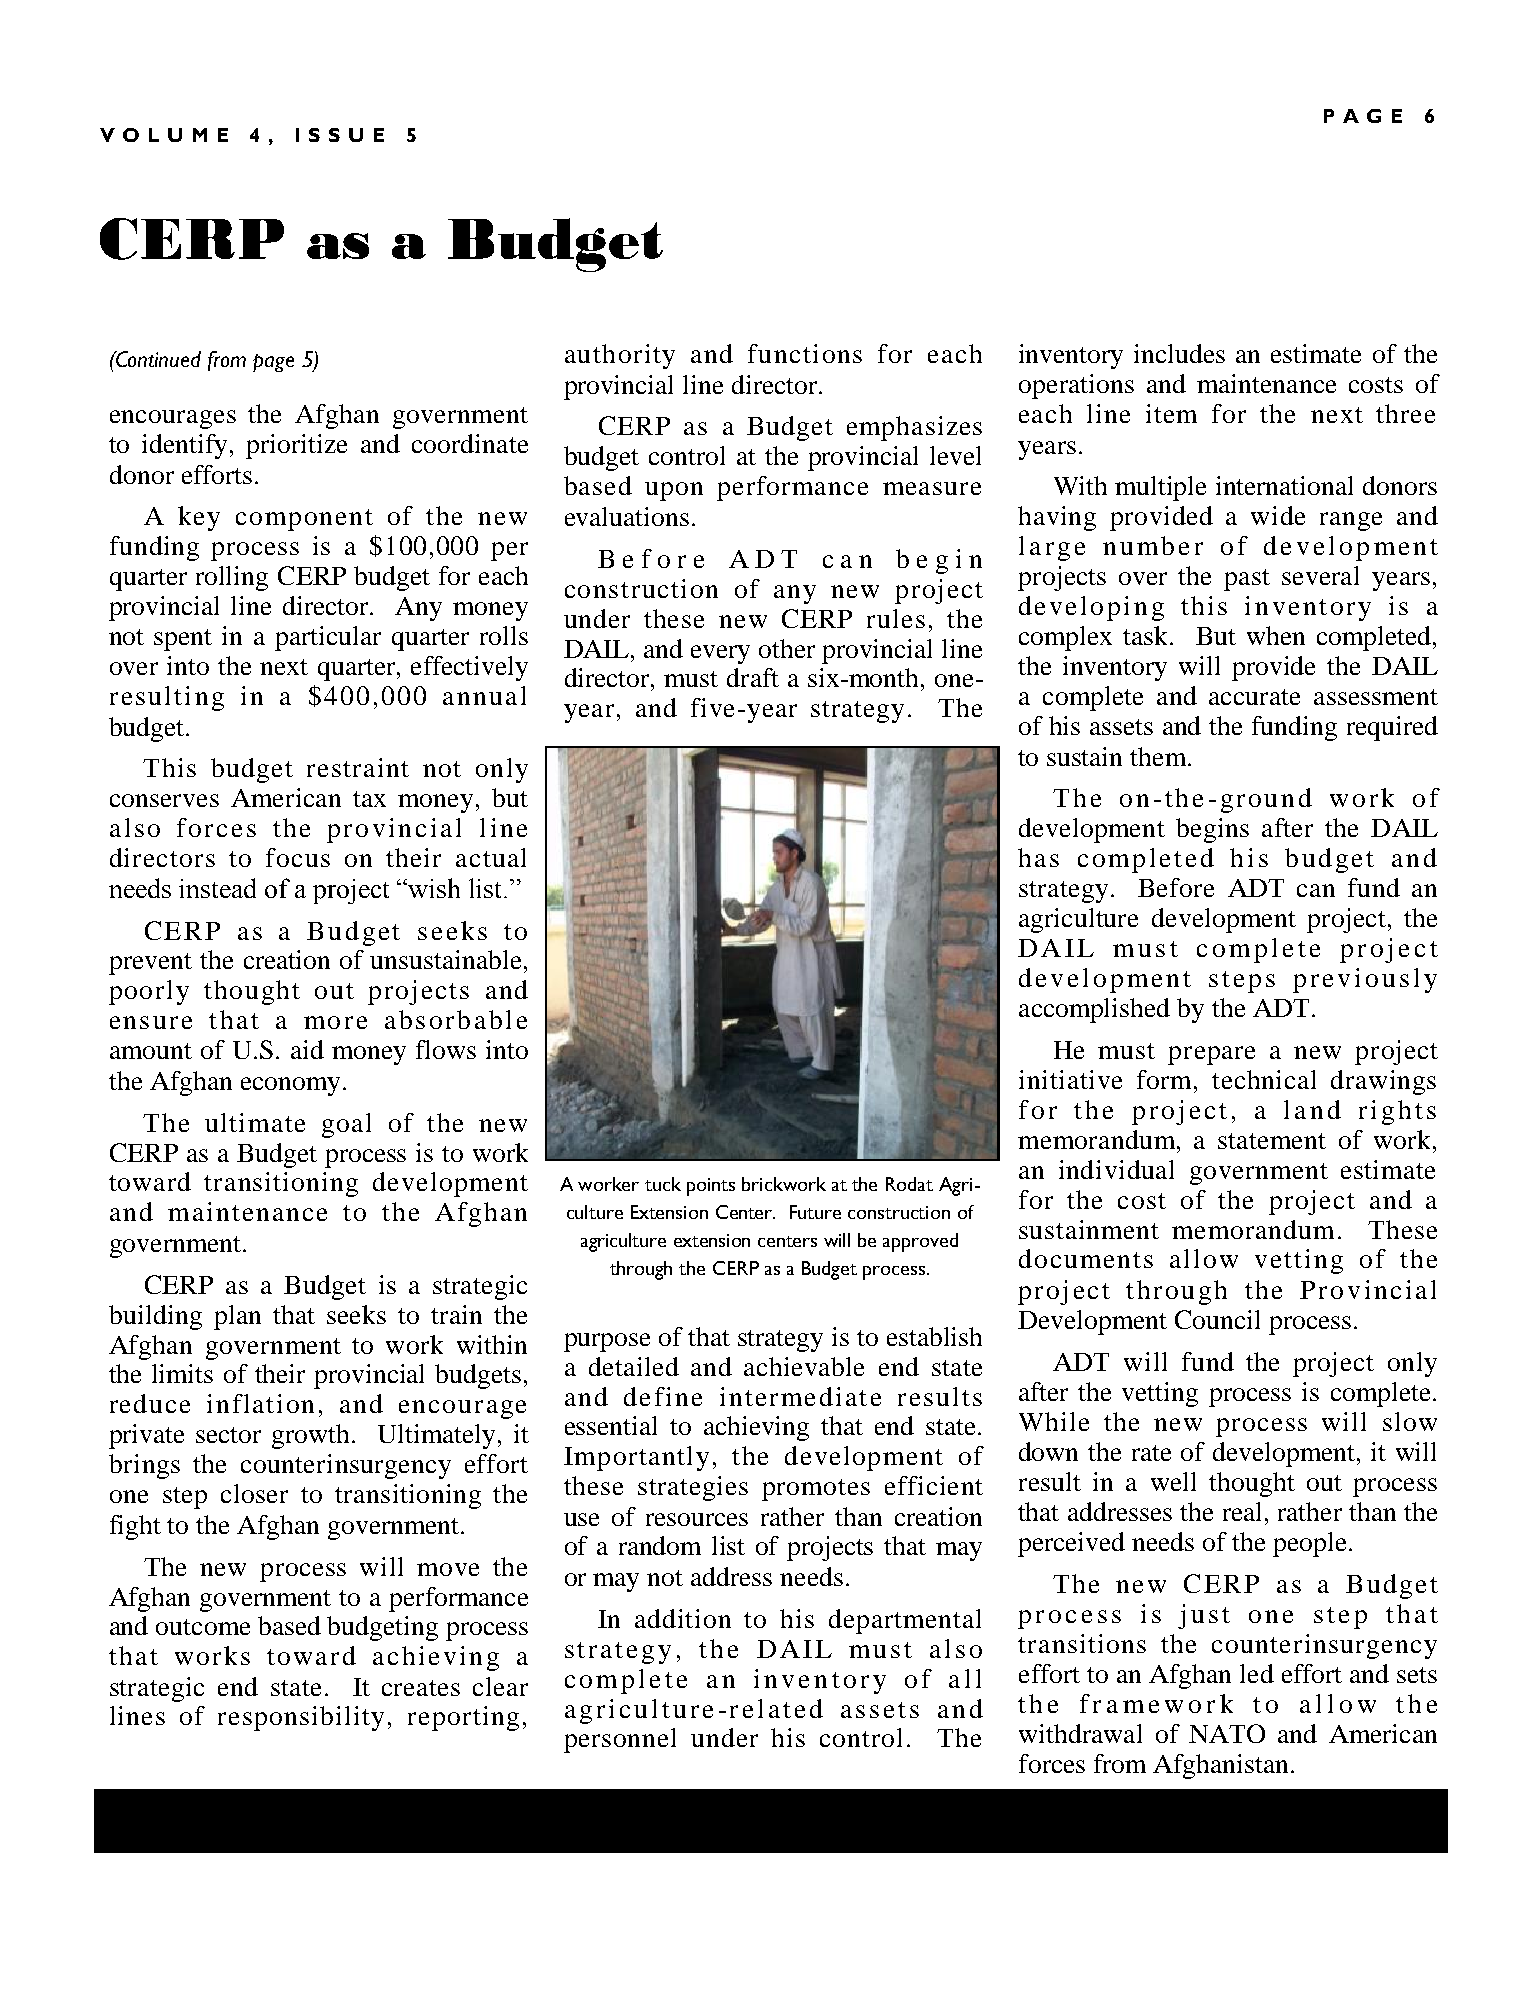 This image has height=1993, width=1540. I want to click on prepare, so click(1211, 1055).
